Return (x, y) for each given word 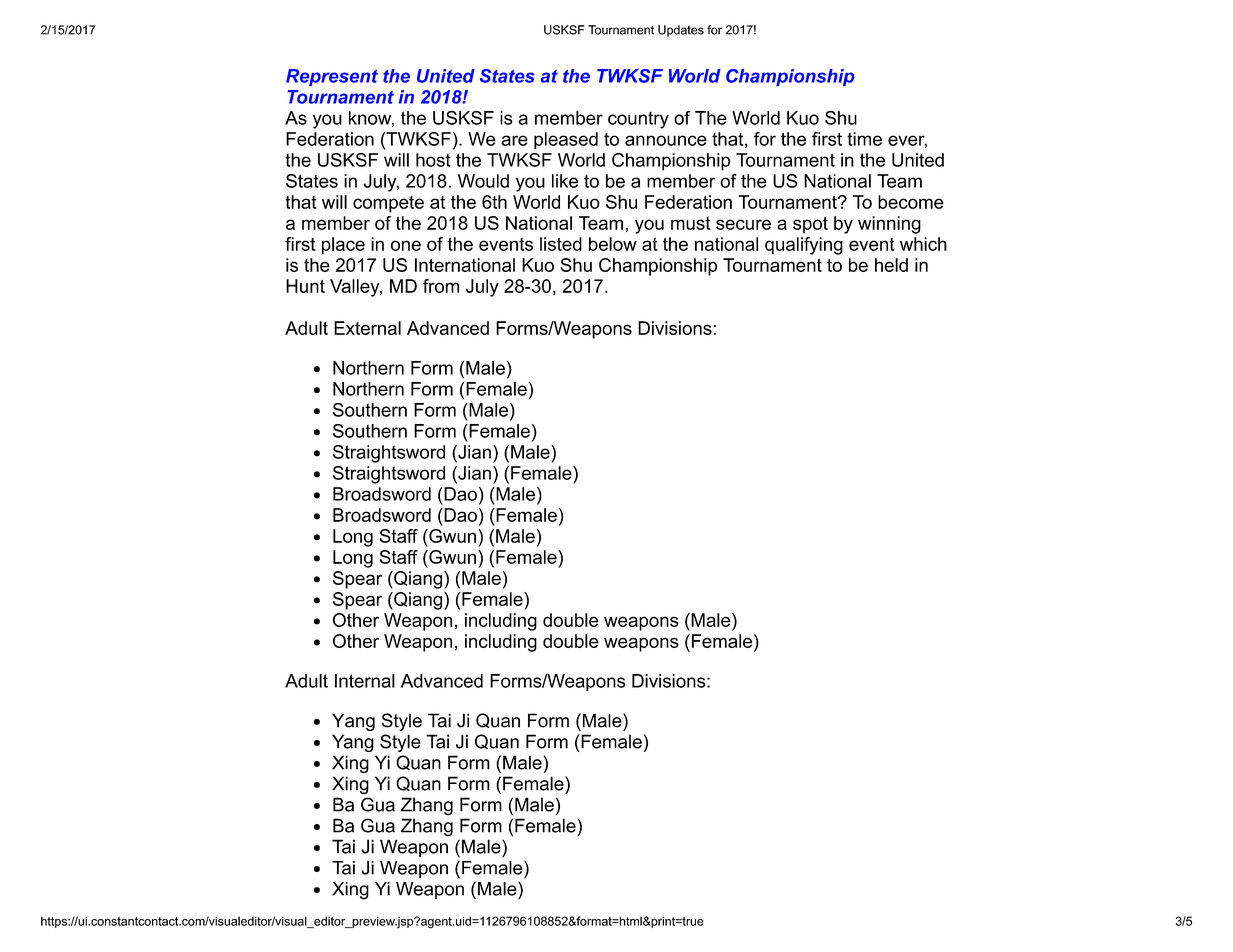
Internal (365, 681)
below (613, 244)
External (367, 328)
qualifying (804, 246)
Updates (681, 31)
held (891, 265)
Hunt (305, 286)
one (406, 245)
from (441, 286)
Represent (332, 77)
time (864, 139)
